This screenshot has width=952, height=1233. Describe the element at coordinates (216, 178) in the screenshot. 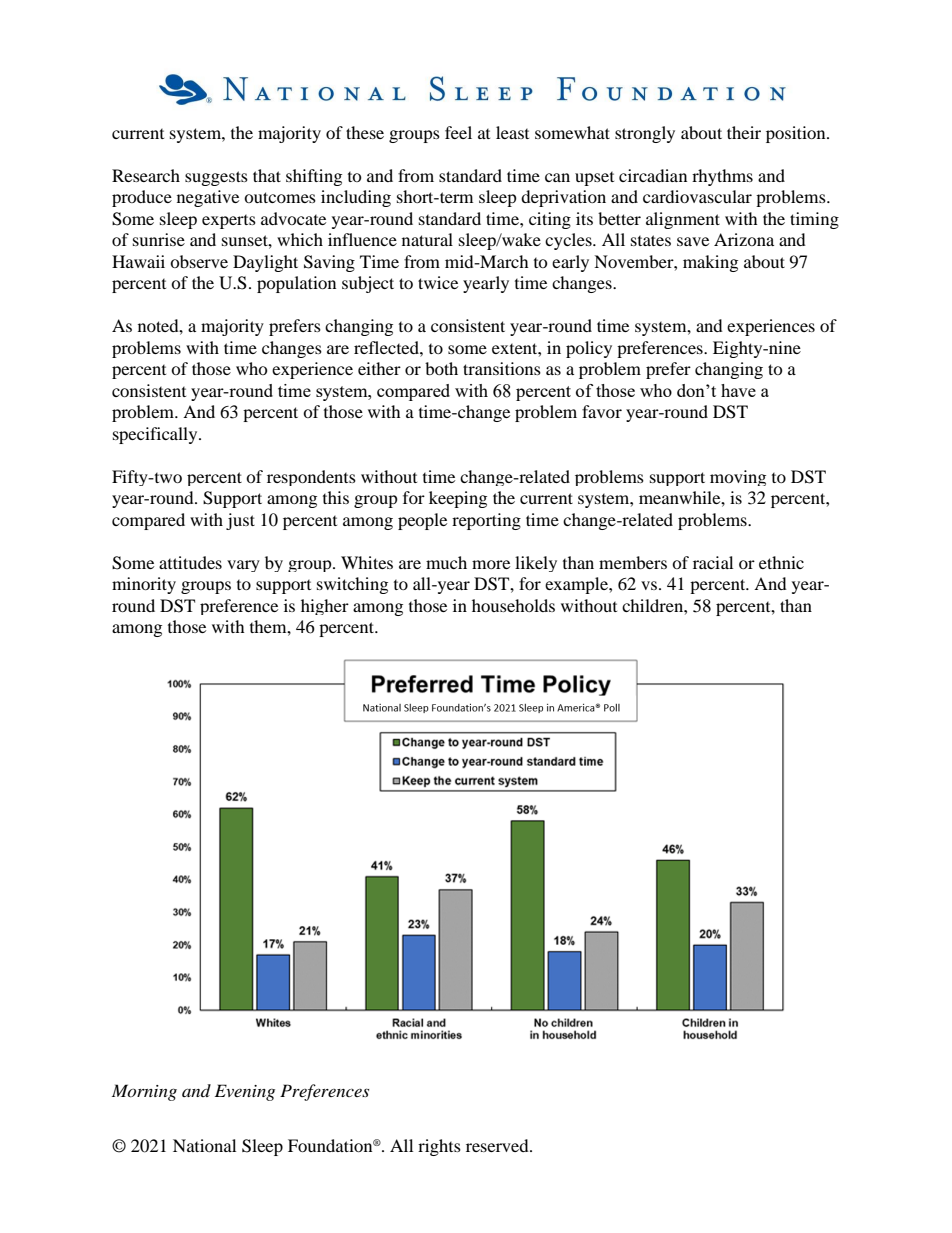

I see `suggests` at that location.
